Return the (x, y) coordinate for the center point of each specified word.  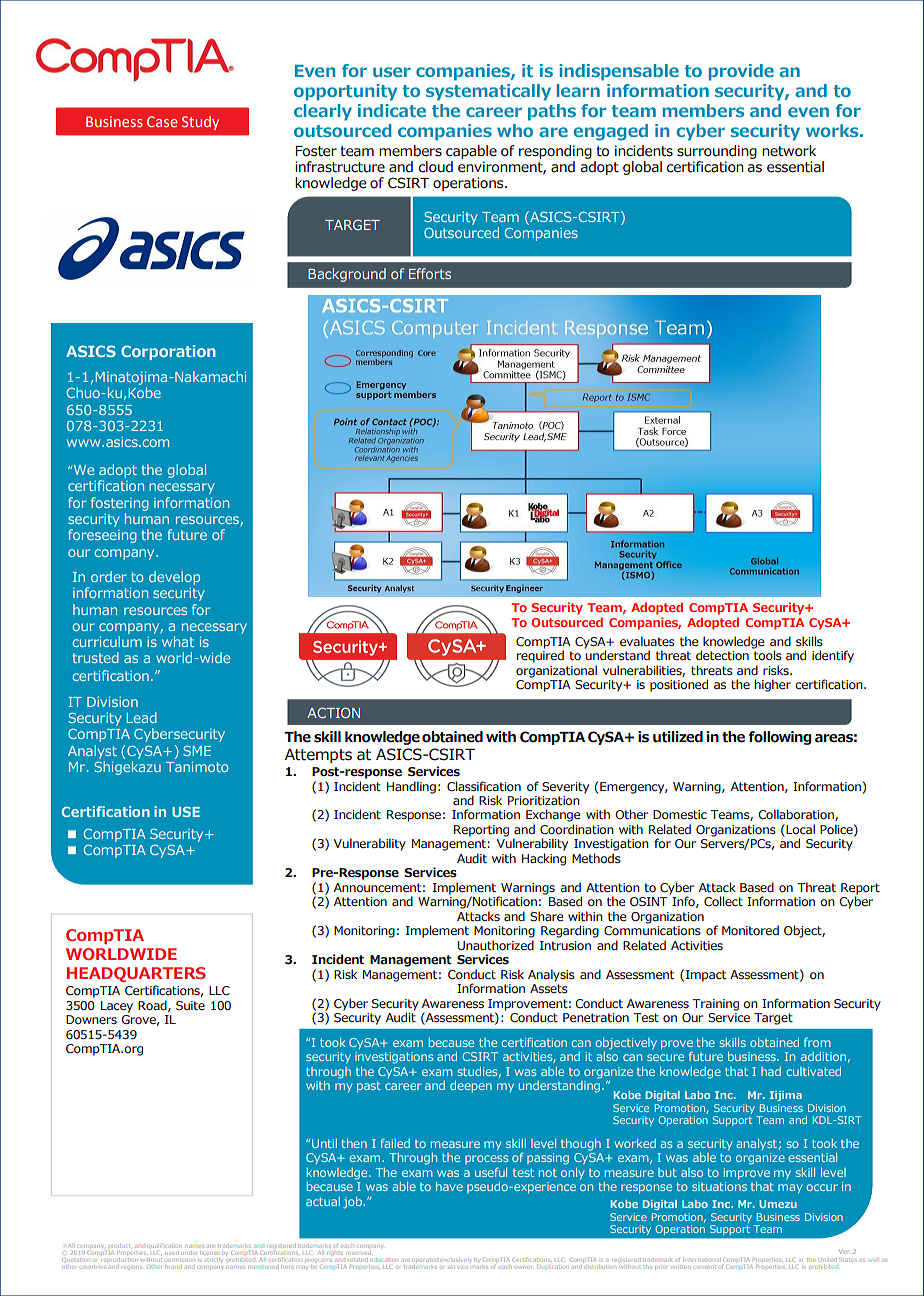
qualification (164, 1246)
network (789, 151)
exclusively (455, 1261)
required (540, 655)
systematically (488, 92)
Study (200, 123)
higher (773, 685)
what (178, 641)
